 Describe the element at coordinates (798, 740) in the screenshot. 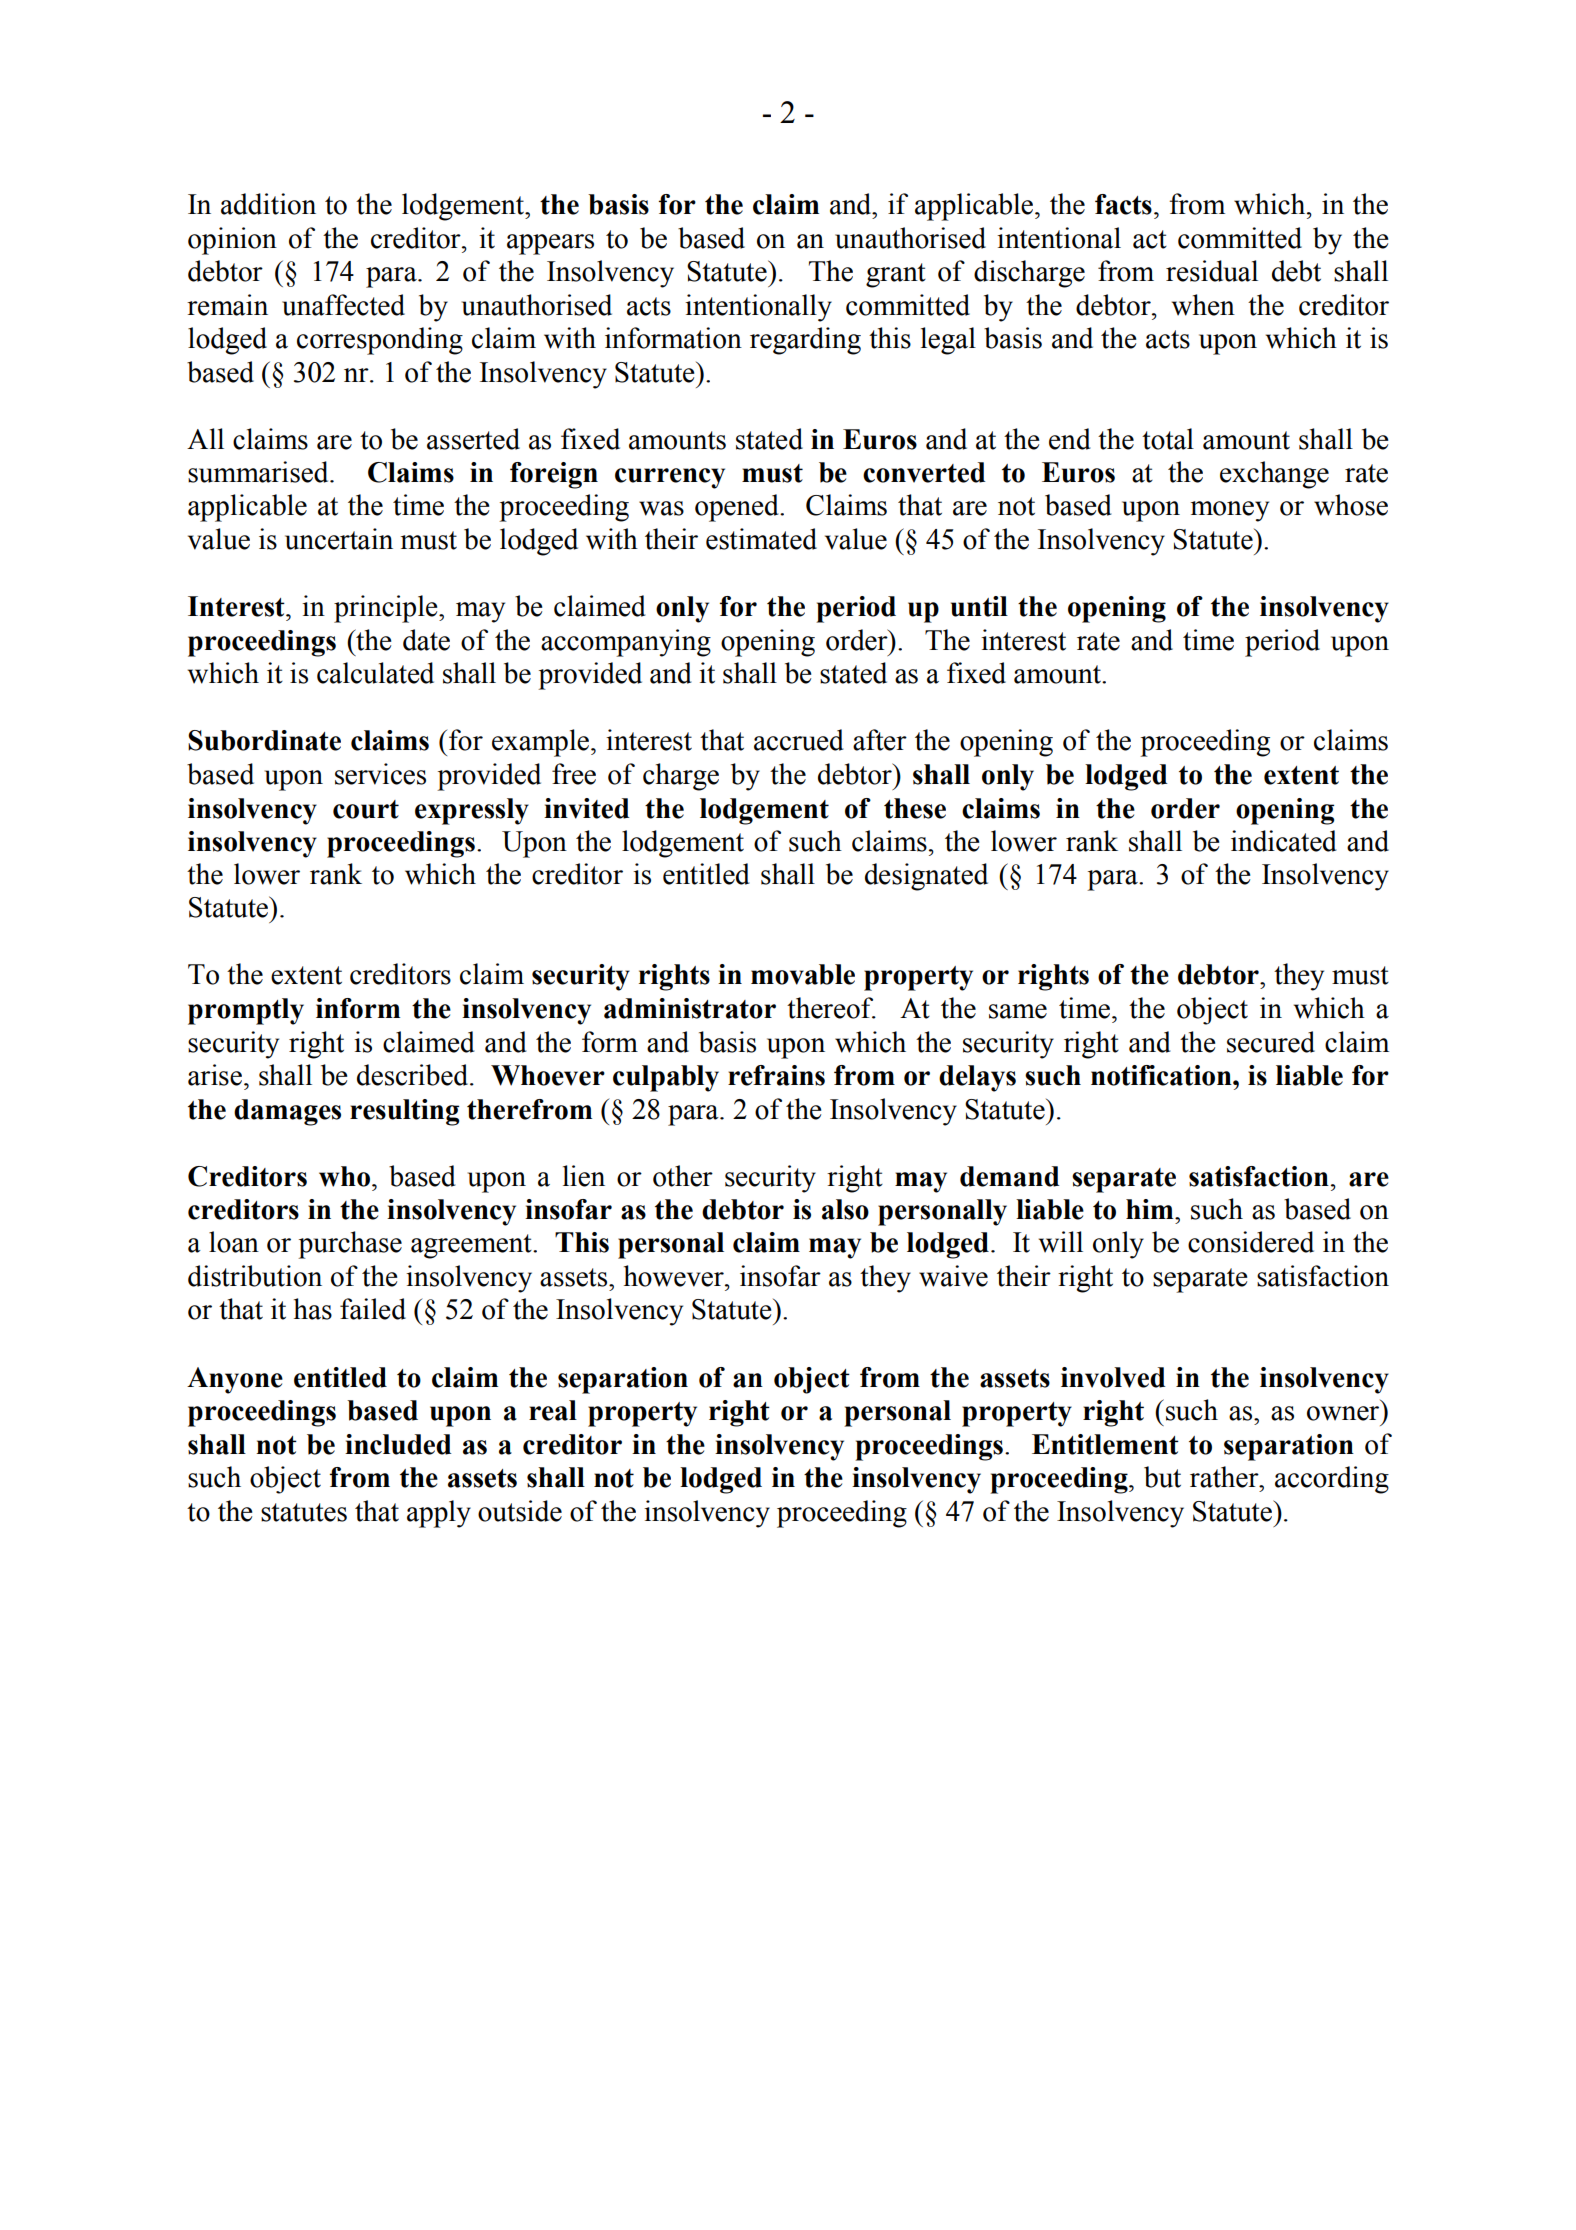

I see `accrued` at that location.
